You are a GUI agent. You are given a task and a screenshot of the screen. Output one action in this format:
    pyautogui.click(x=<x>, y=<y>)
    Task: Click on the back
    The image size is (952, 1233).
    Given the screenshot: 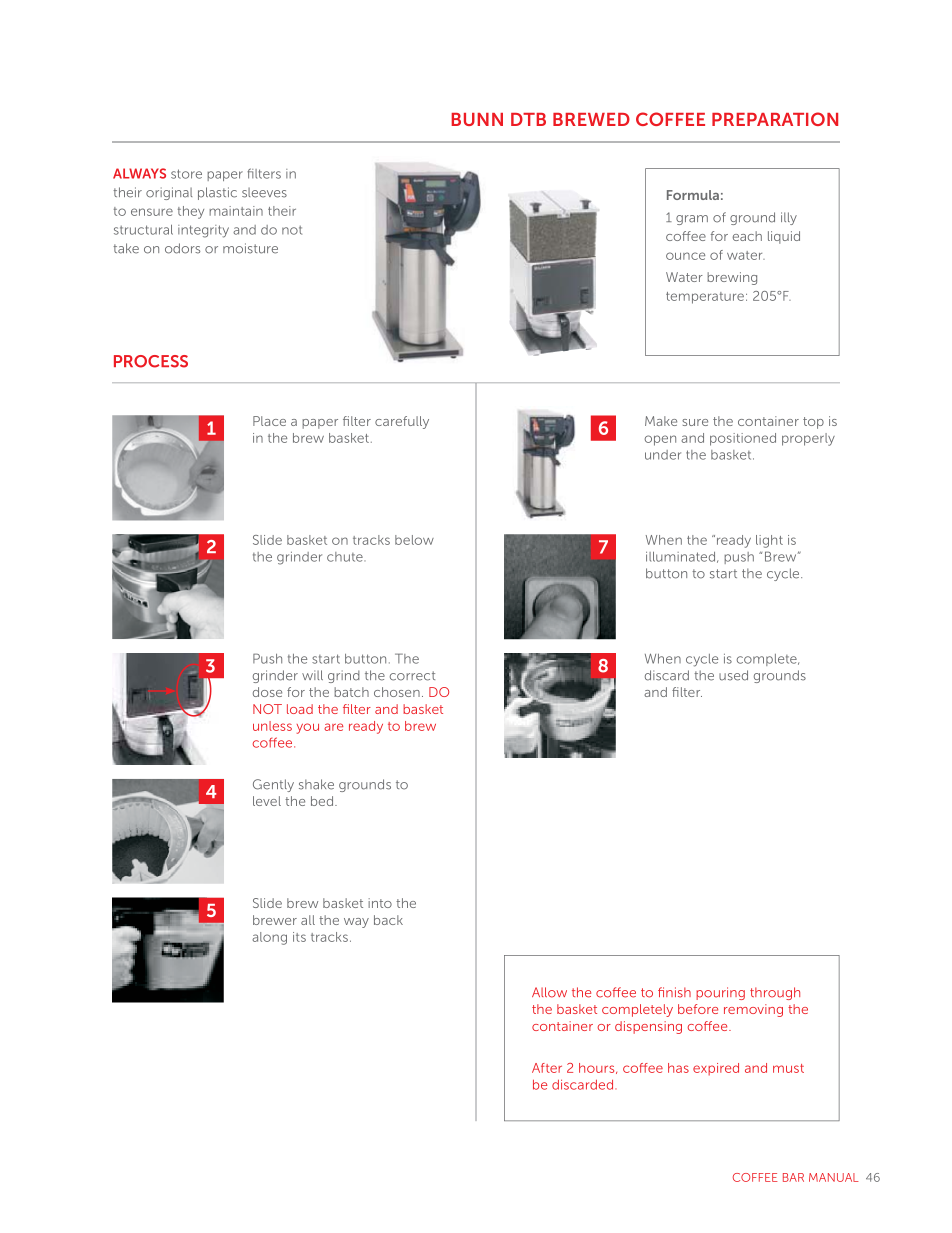 What is the action you would take?
    pyautogui.click(x=388, y=920)
